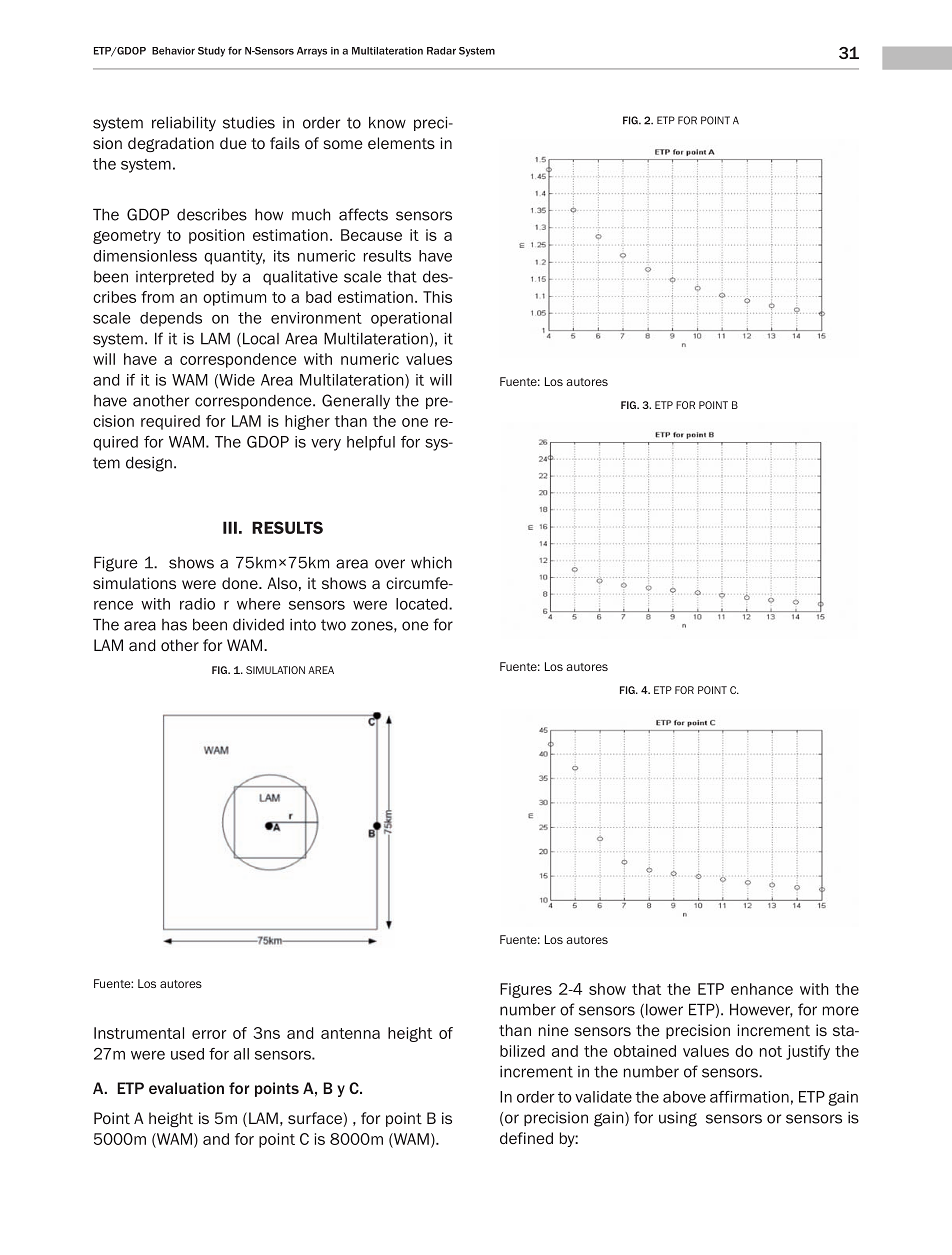  Describe the element at coordinates (554, 1030) in the page. I see `nine` at that location.
